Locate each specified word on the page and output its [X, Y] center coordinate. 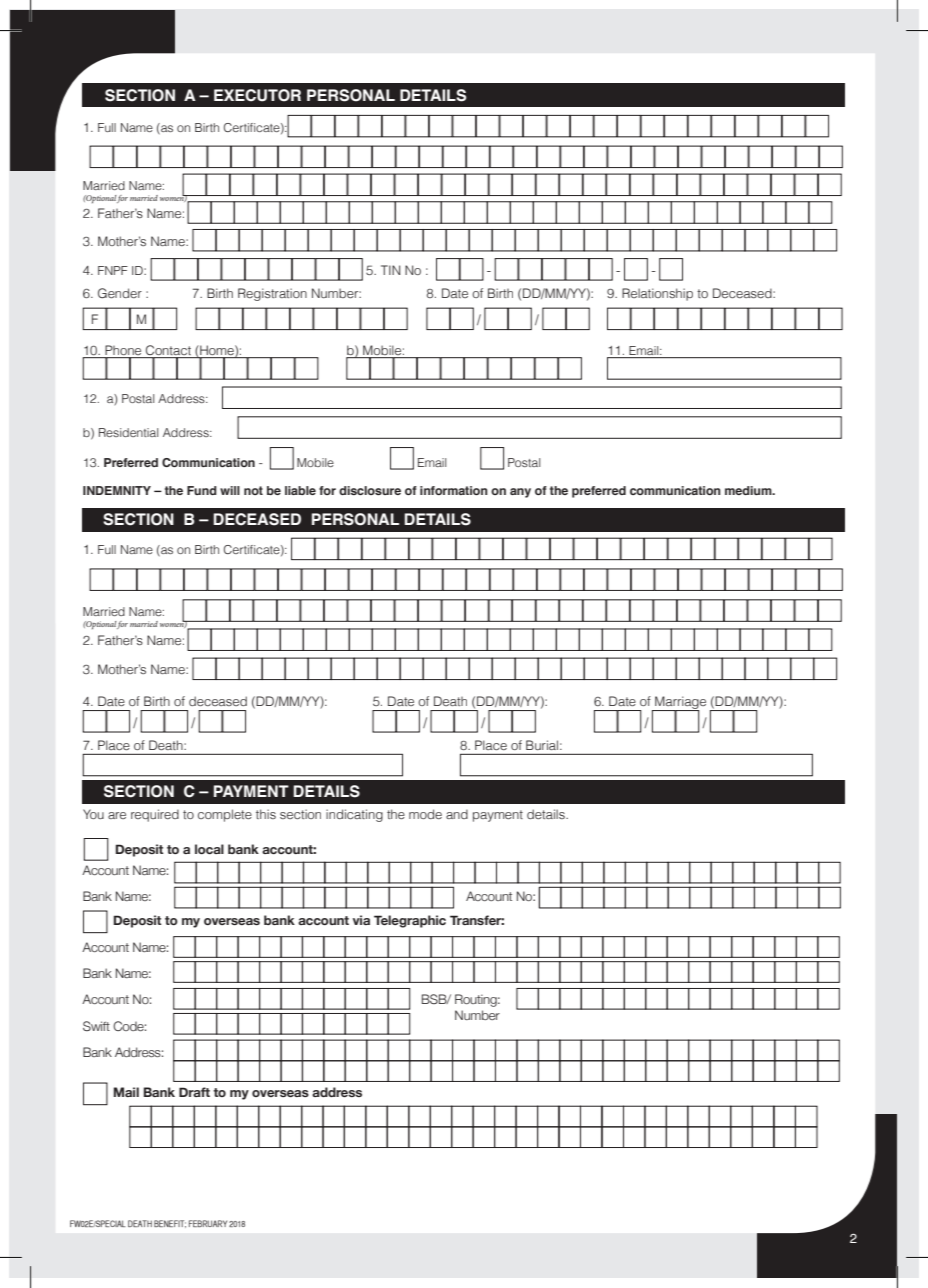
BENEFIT [170, 1224]
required [155, 815]
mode [425, 814]
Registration [272, 294]
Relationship [657, 294]
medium [749, 490]
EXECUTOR [257, 95]
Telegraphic [410, 921]
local [209, 849]
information [454, 490]
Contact [169, 351]
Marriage [679, 704]
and [457, 814]
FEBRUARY [208, 1223]
